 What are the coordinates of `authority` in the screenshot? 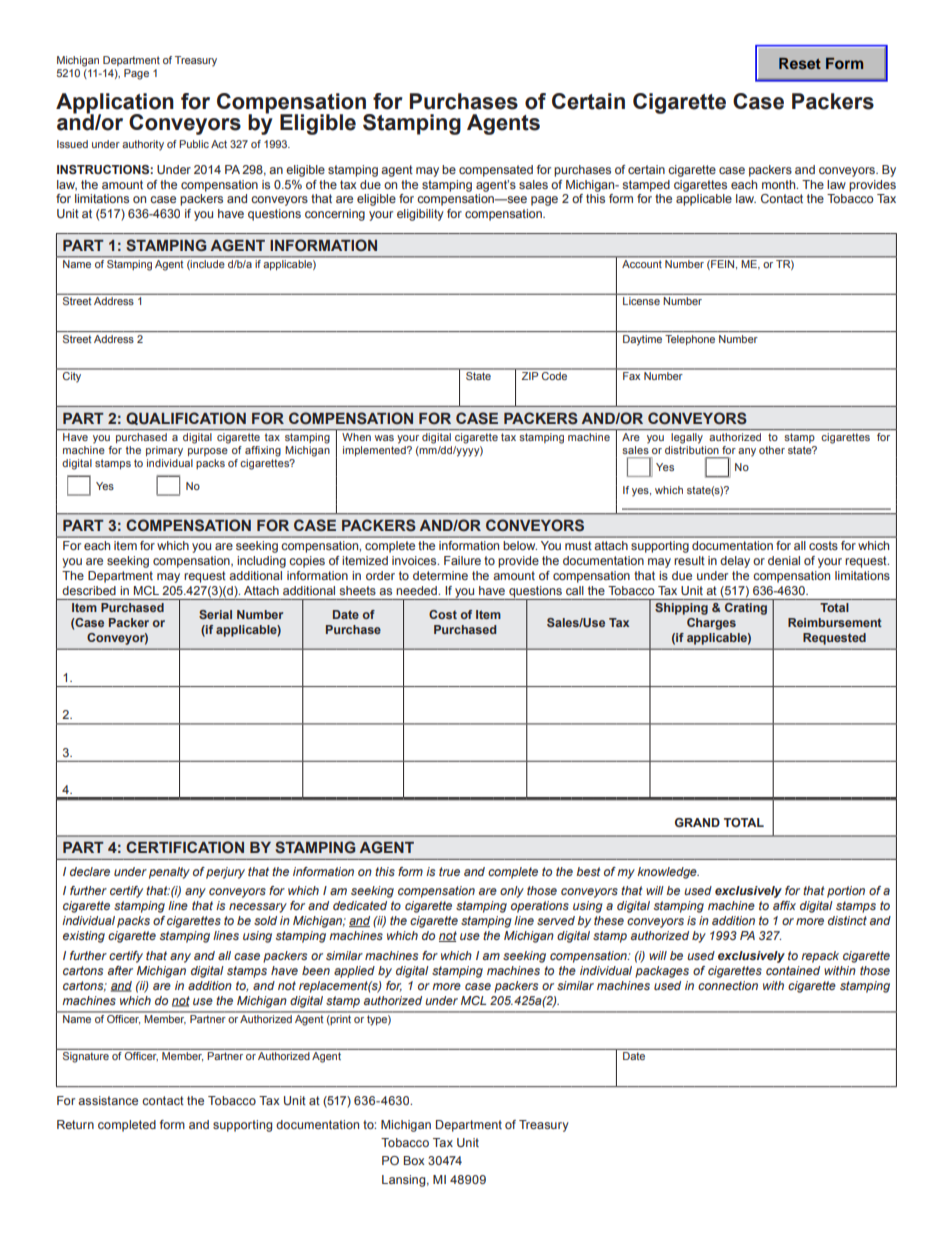 It's located at (143, 145).
